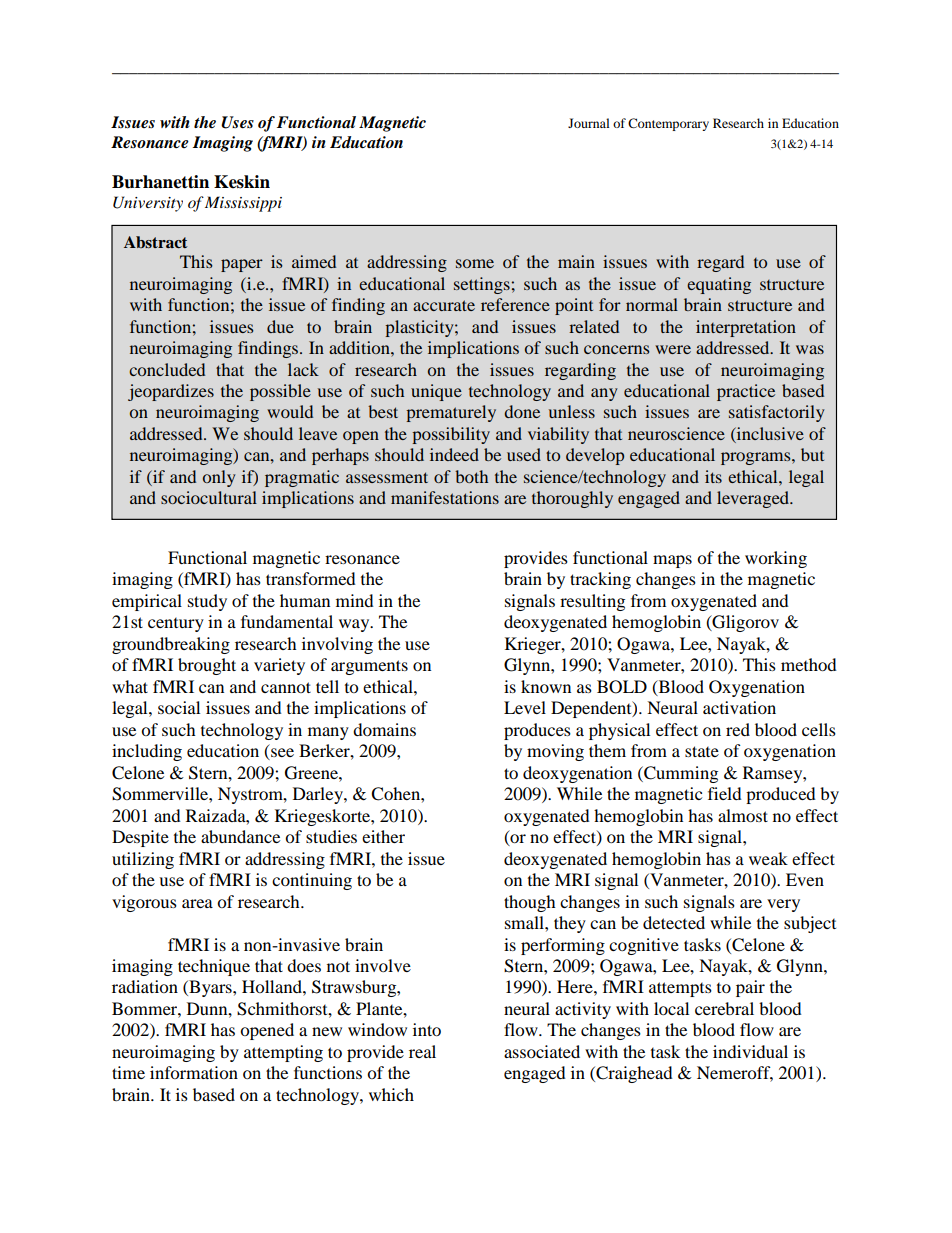  I want to click on state, so click(702, 751).
